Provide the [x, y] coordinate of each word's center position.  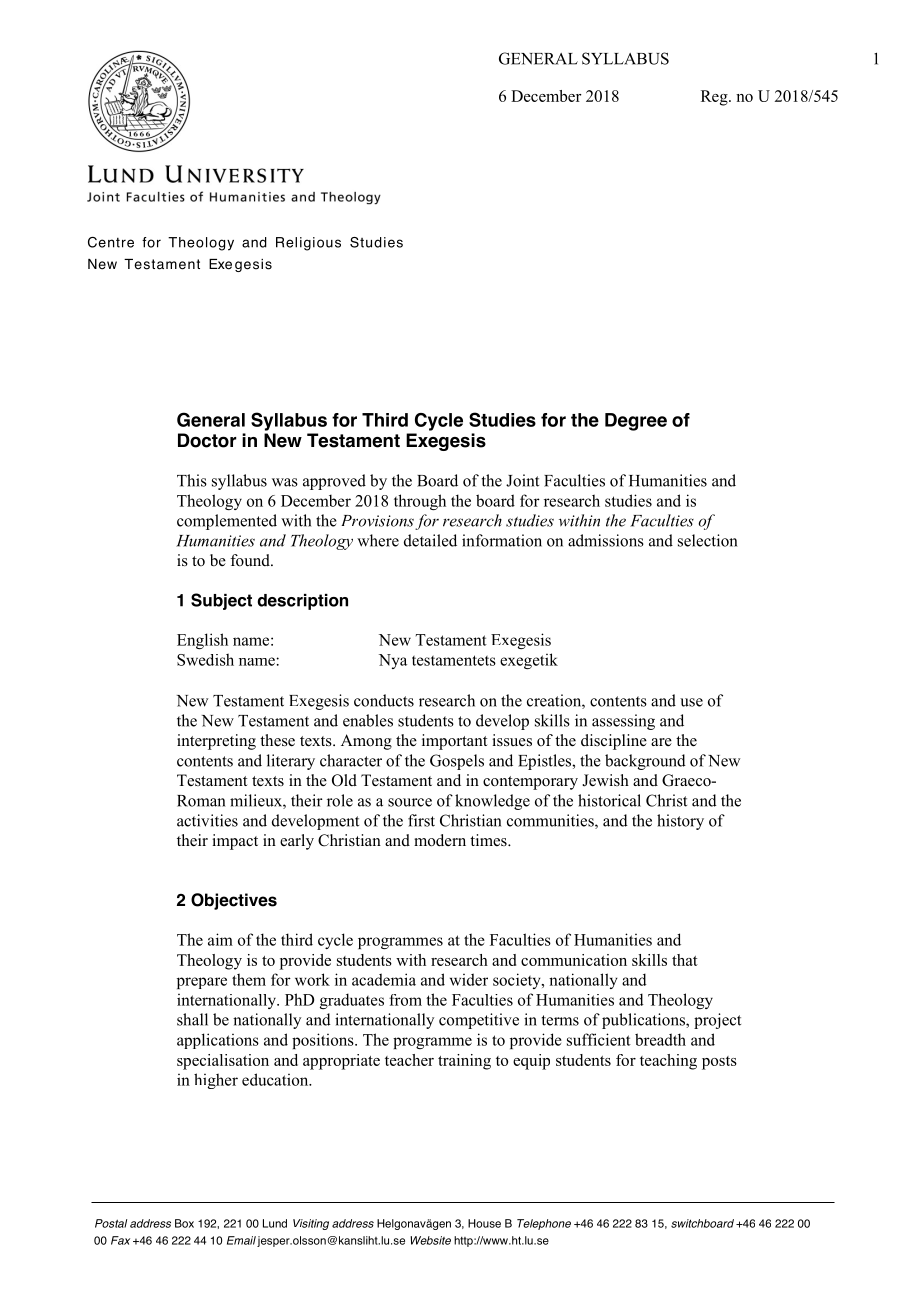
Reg [715, 98]
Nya [393, 661]
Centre [111, 242]
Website [430, 1240]
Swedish [205, 659]
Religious [308, 244]
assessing [623, 722]
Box [184, 1223]
